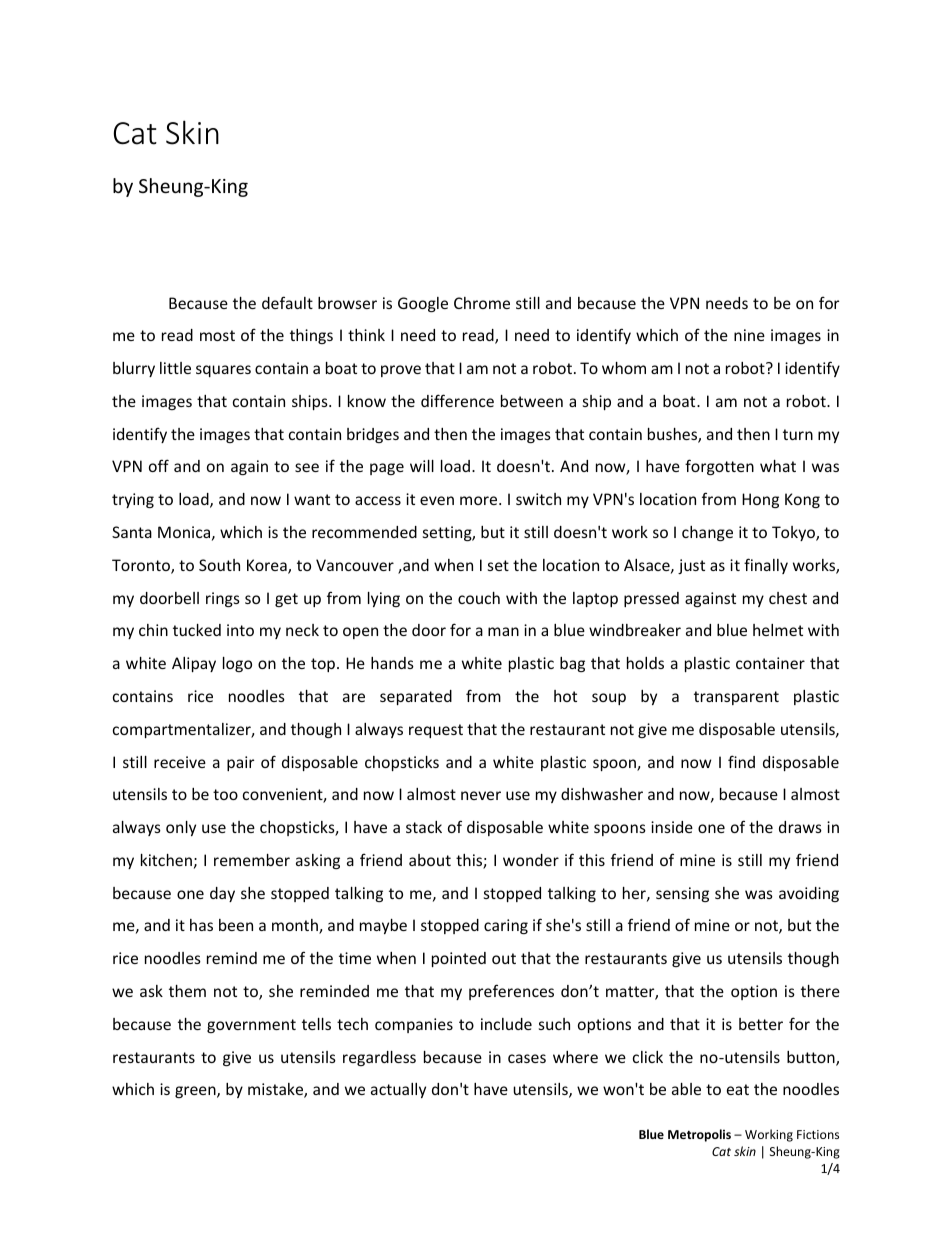 The image size is (952, 1233). What do you see at coordinates (251, 1026) in the screenshot?
I see `government` at bounding box center [251, 1026].
